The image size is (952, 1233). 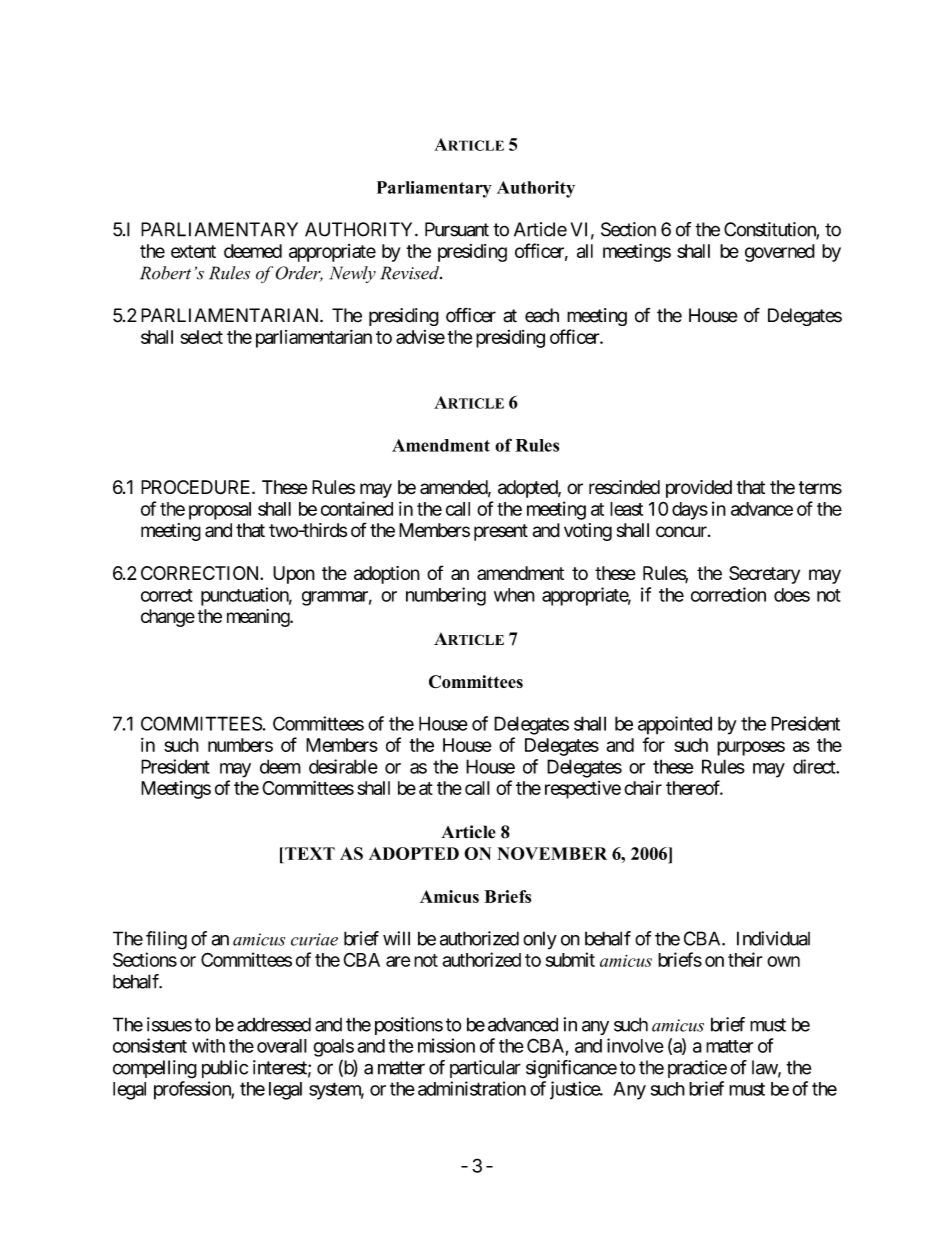 I want to click on governed, so click(x=780, y=253).
